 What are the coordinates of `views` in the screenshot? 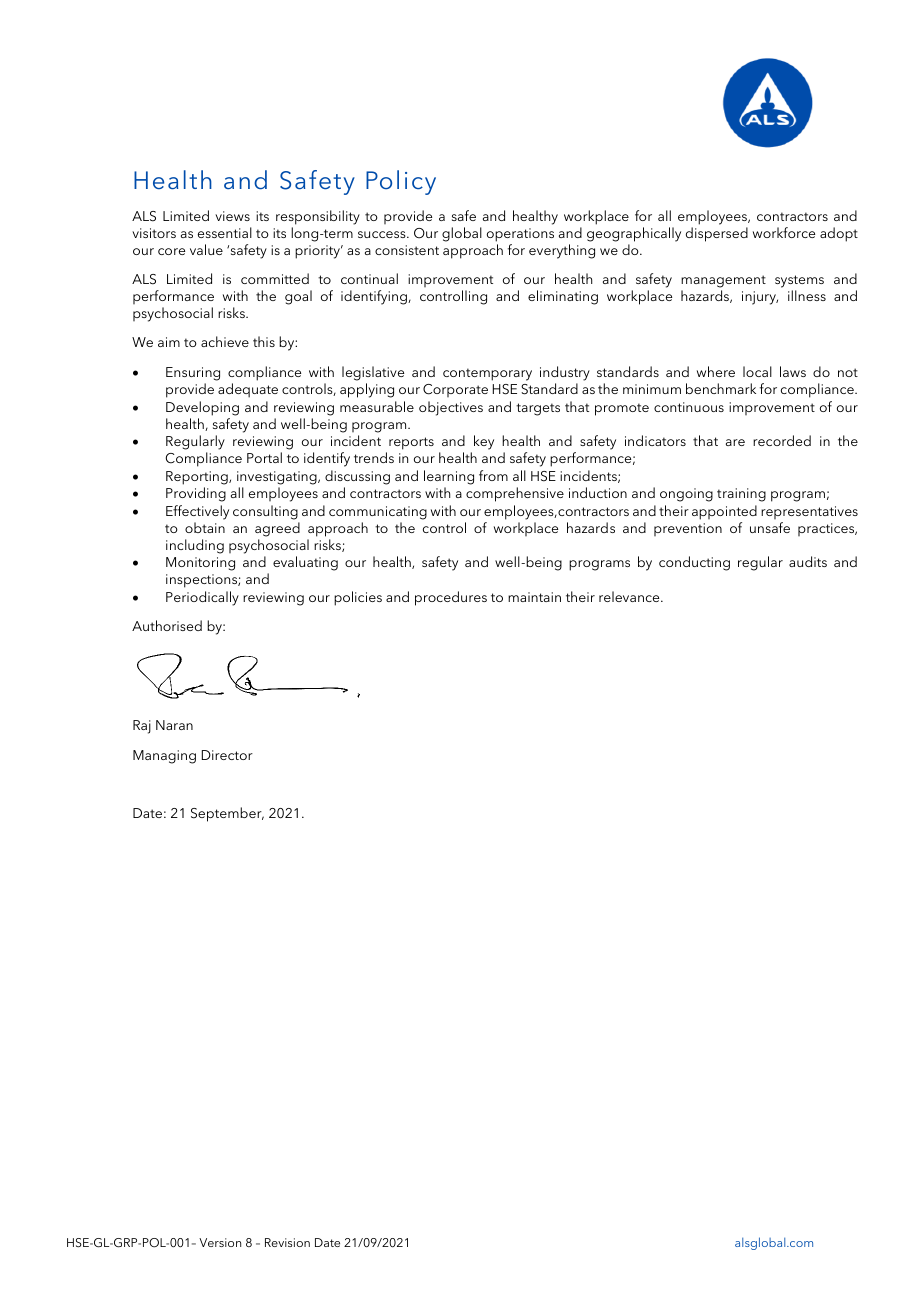 It's located at (232, 216).
